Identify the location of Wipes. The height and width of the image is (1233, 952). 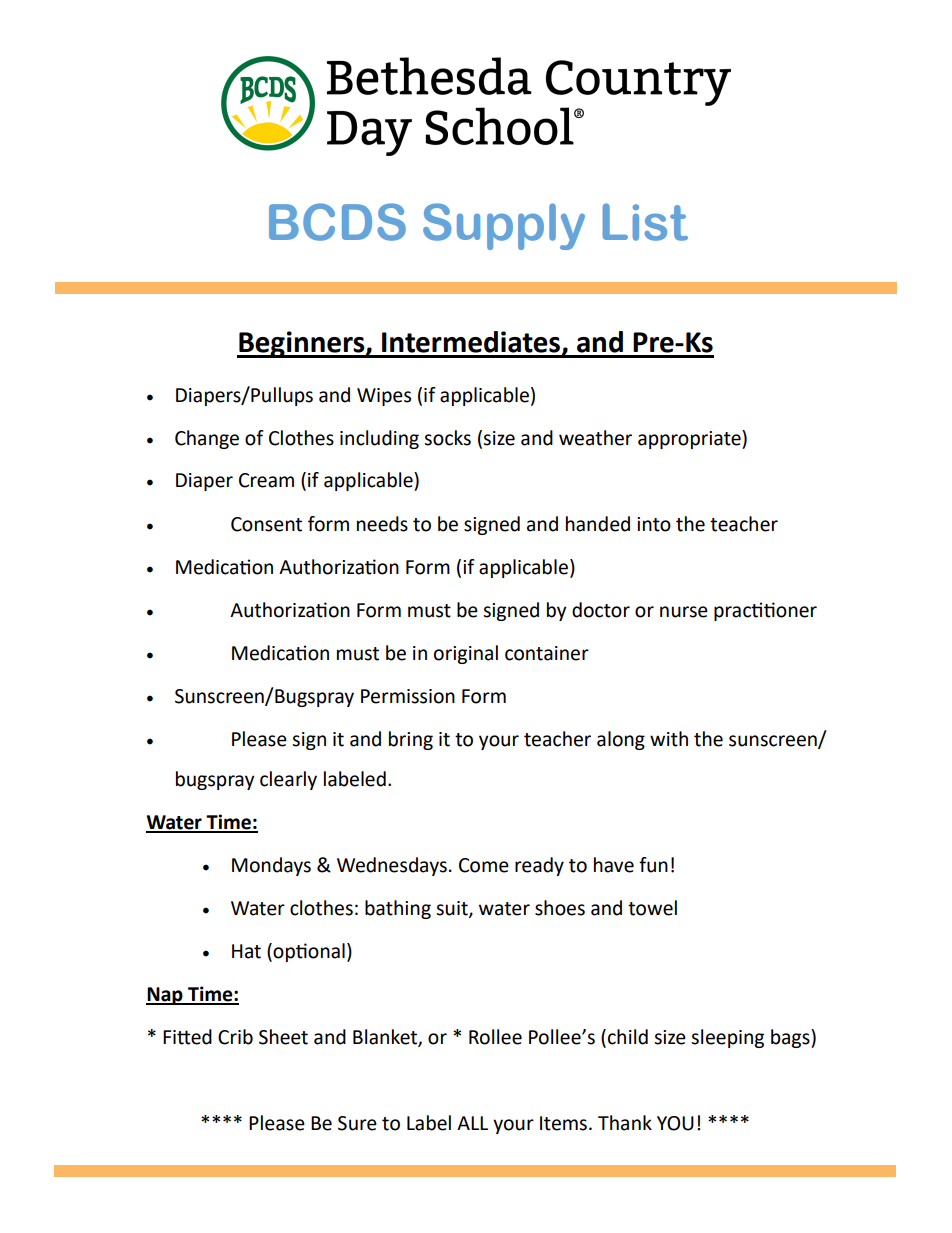
(384, 397).
